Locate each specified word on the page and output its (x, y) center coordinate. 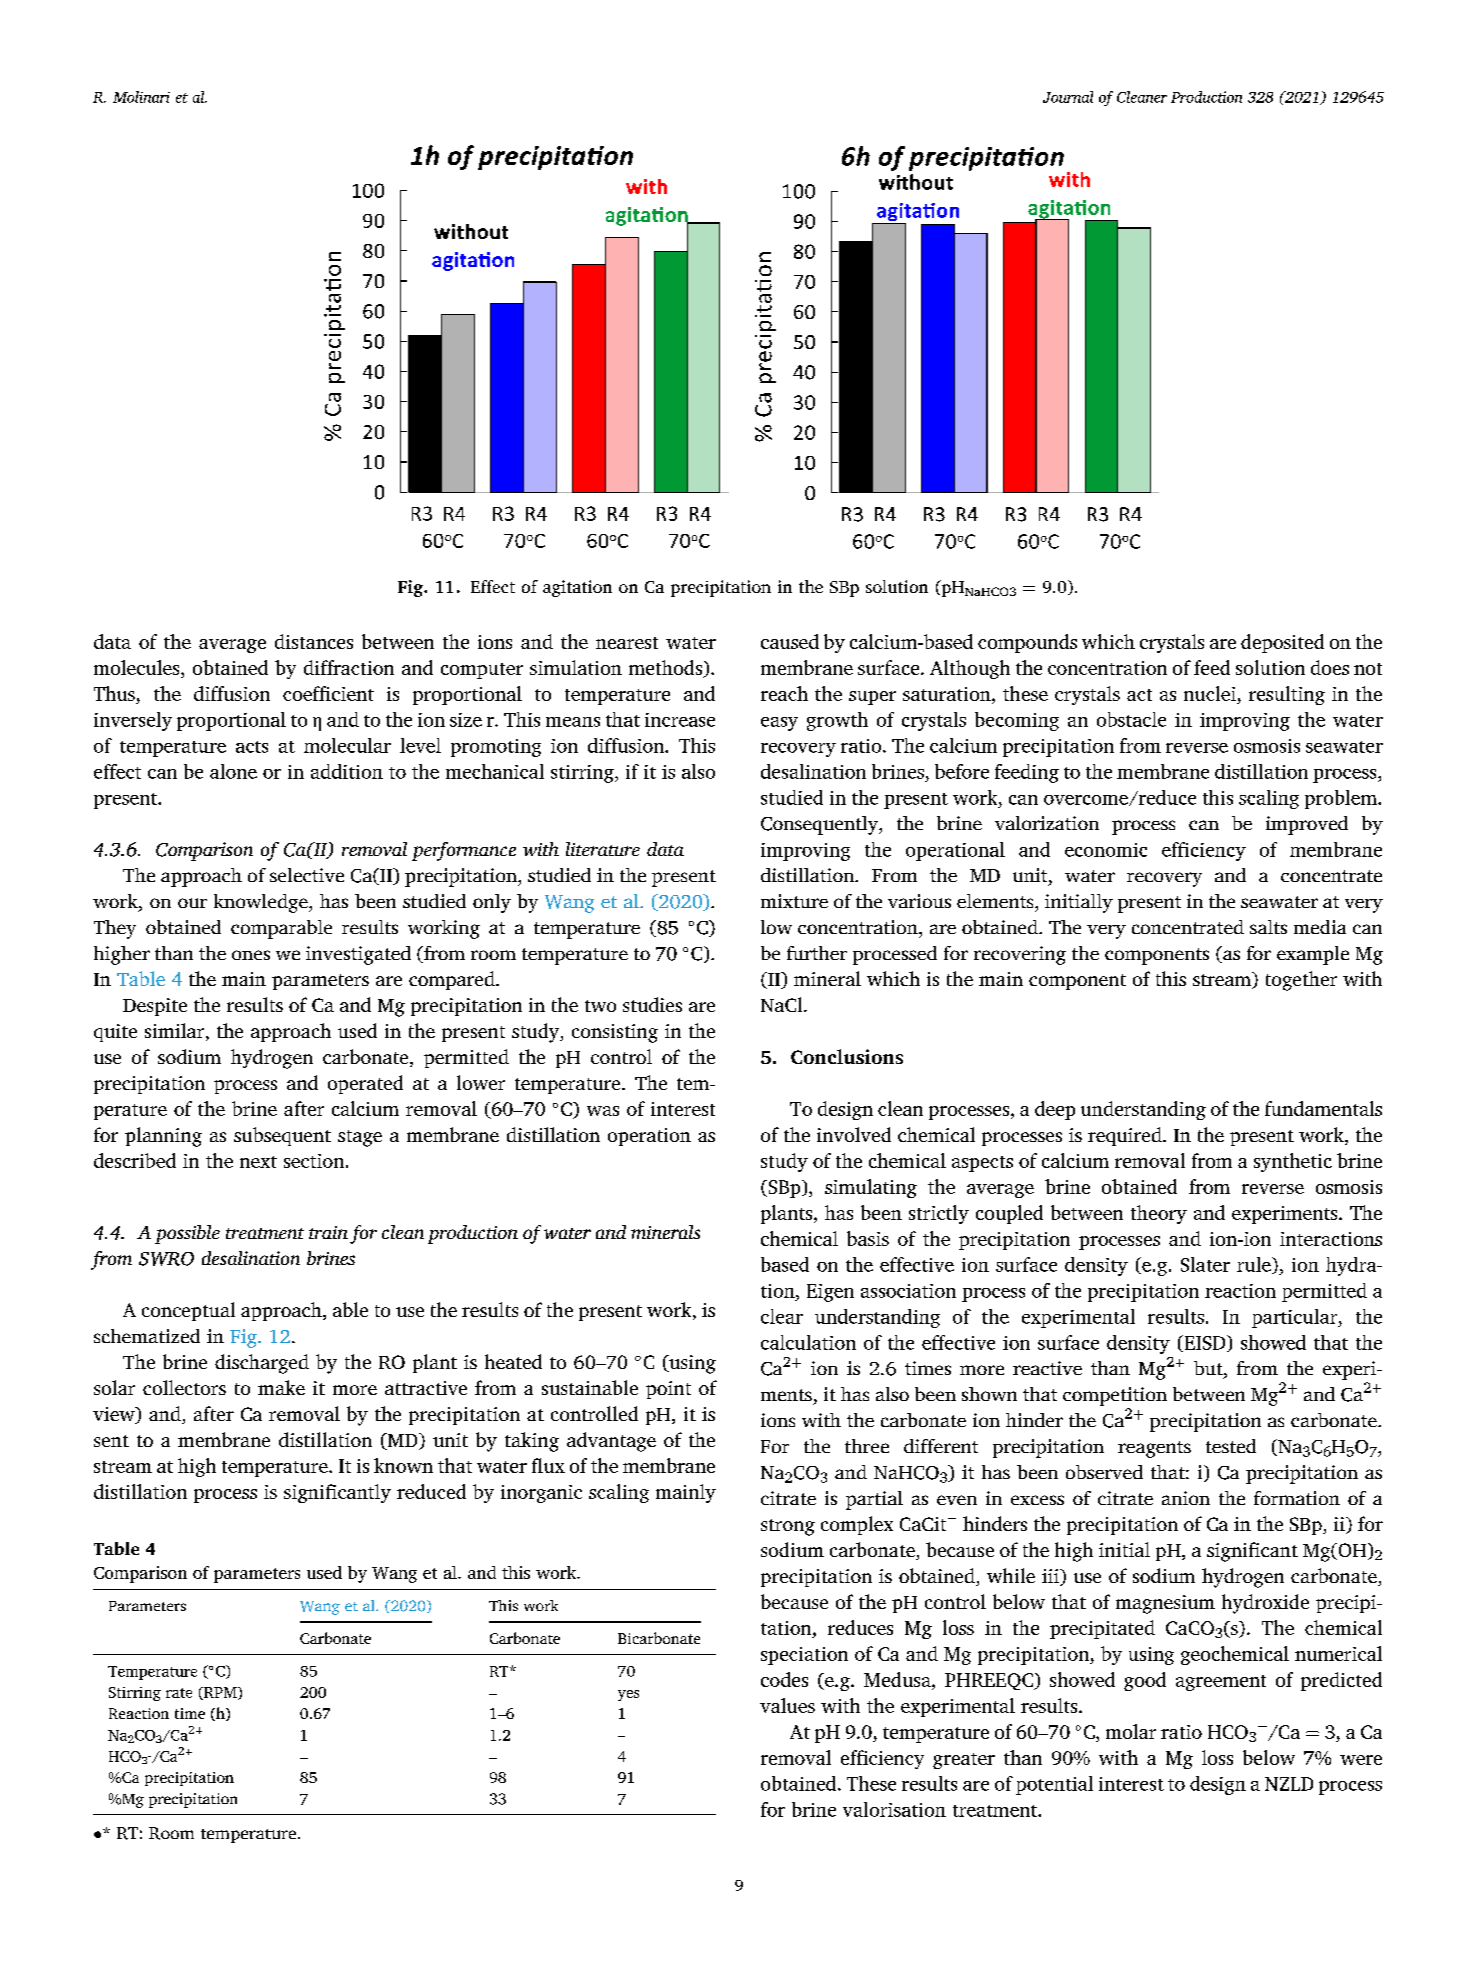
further (817, 953)
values (787, 1705)
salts (1268, 927)
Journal (1068, 97)
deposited (1282, 643)
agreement (1221, 1683)
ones (251, 955)
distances (314, 641)
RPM (220, 1693)
